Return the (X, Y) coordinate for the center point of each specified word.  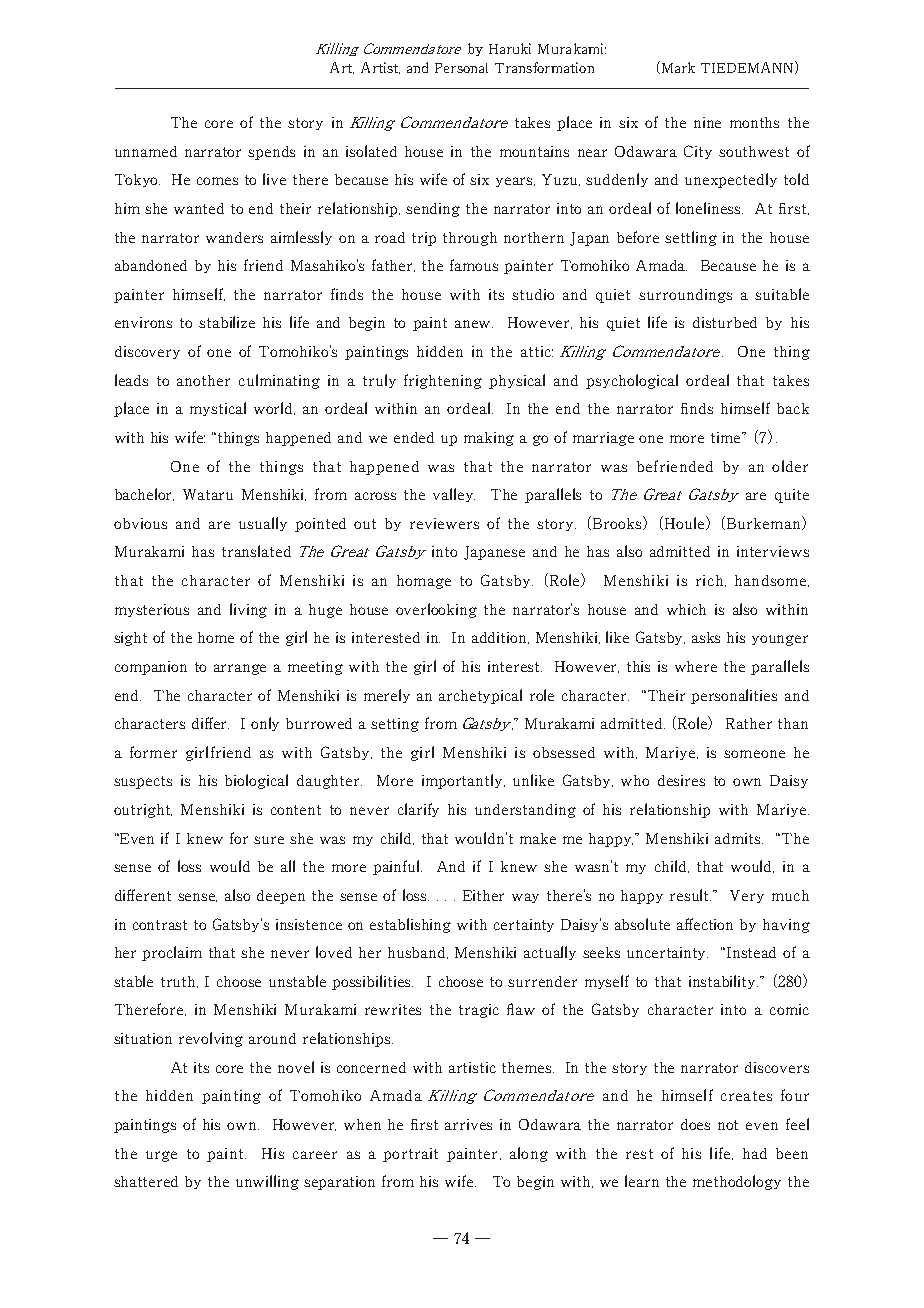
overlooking (436, 610)
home (216, 637)
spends (271, 153)
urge (161, 1156)
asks (706, 637)
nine (707, 122)
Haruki (510, 48)
